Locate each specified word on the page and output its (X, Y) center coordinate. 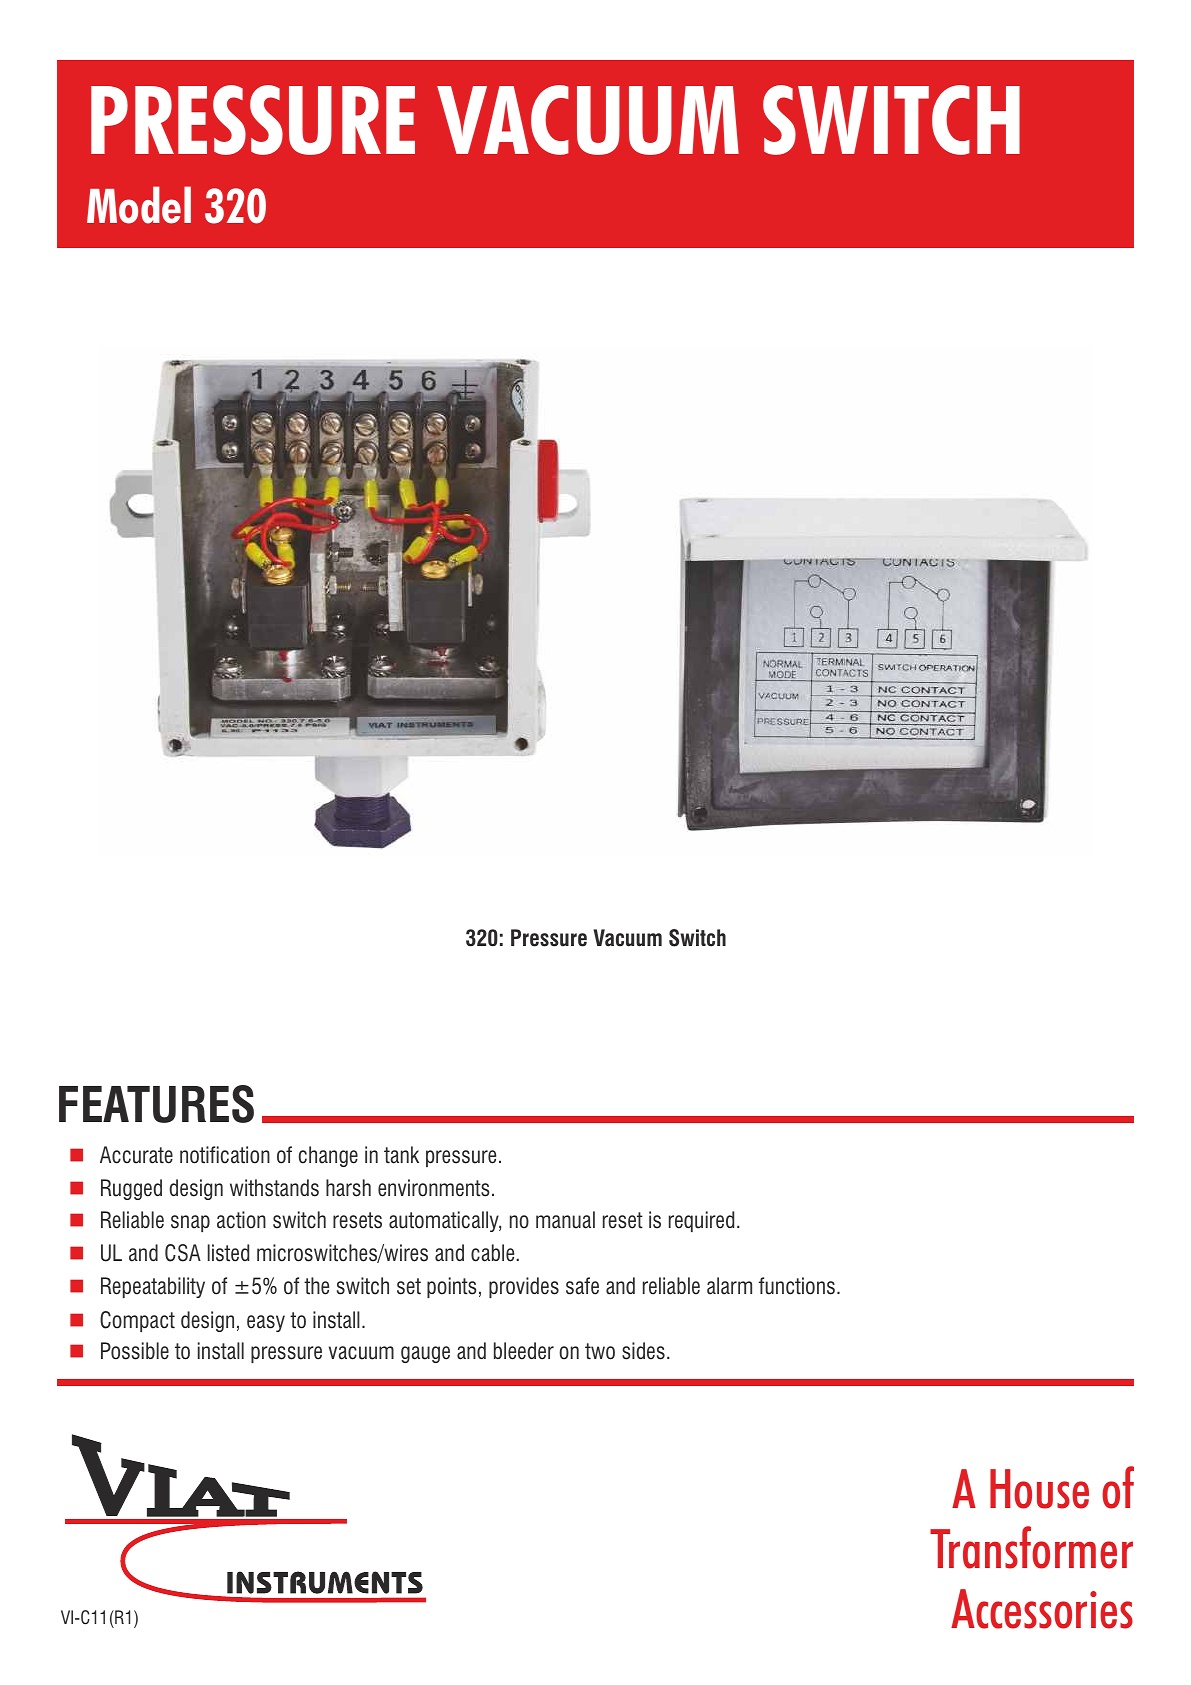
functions (797, 1286)
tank (401, 1155)
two (600, 1351)
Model (139, 205)
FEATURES (156, 1104)
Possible (135, 1351)
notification (225, 1155)
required (701, 1221)
